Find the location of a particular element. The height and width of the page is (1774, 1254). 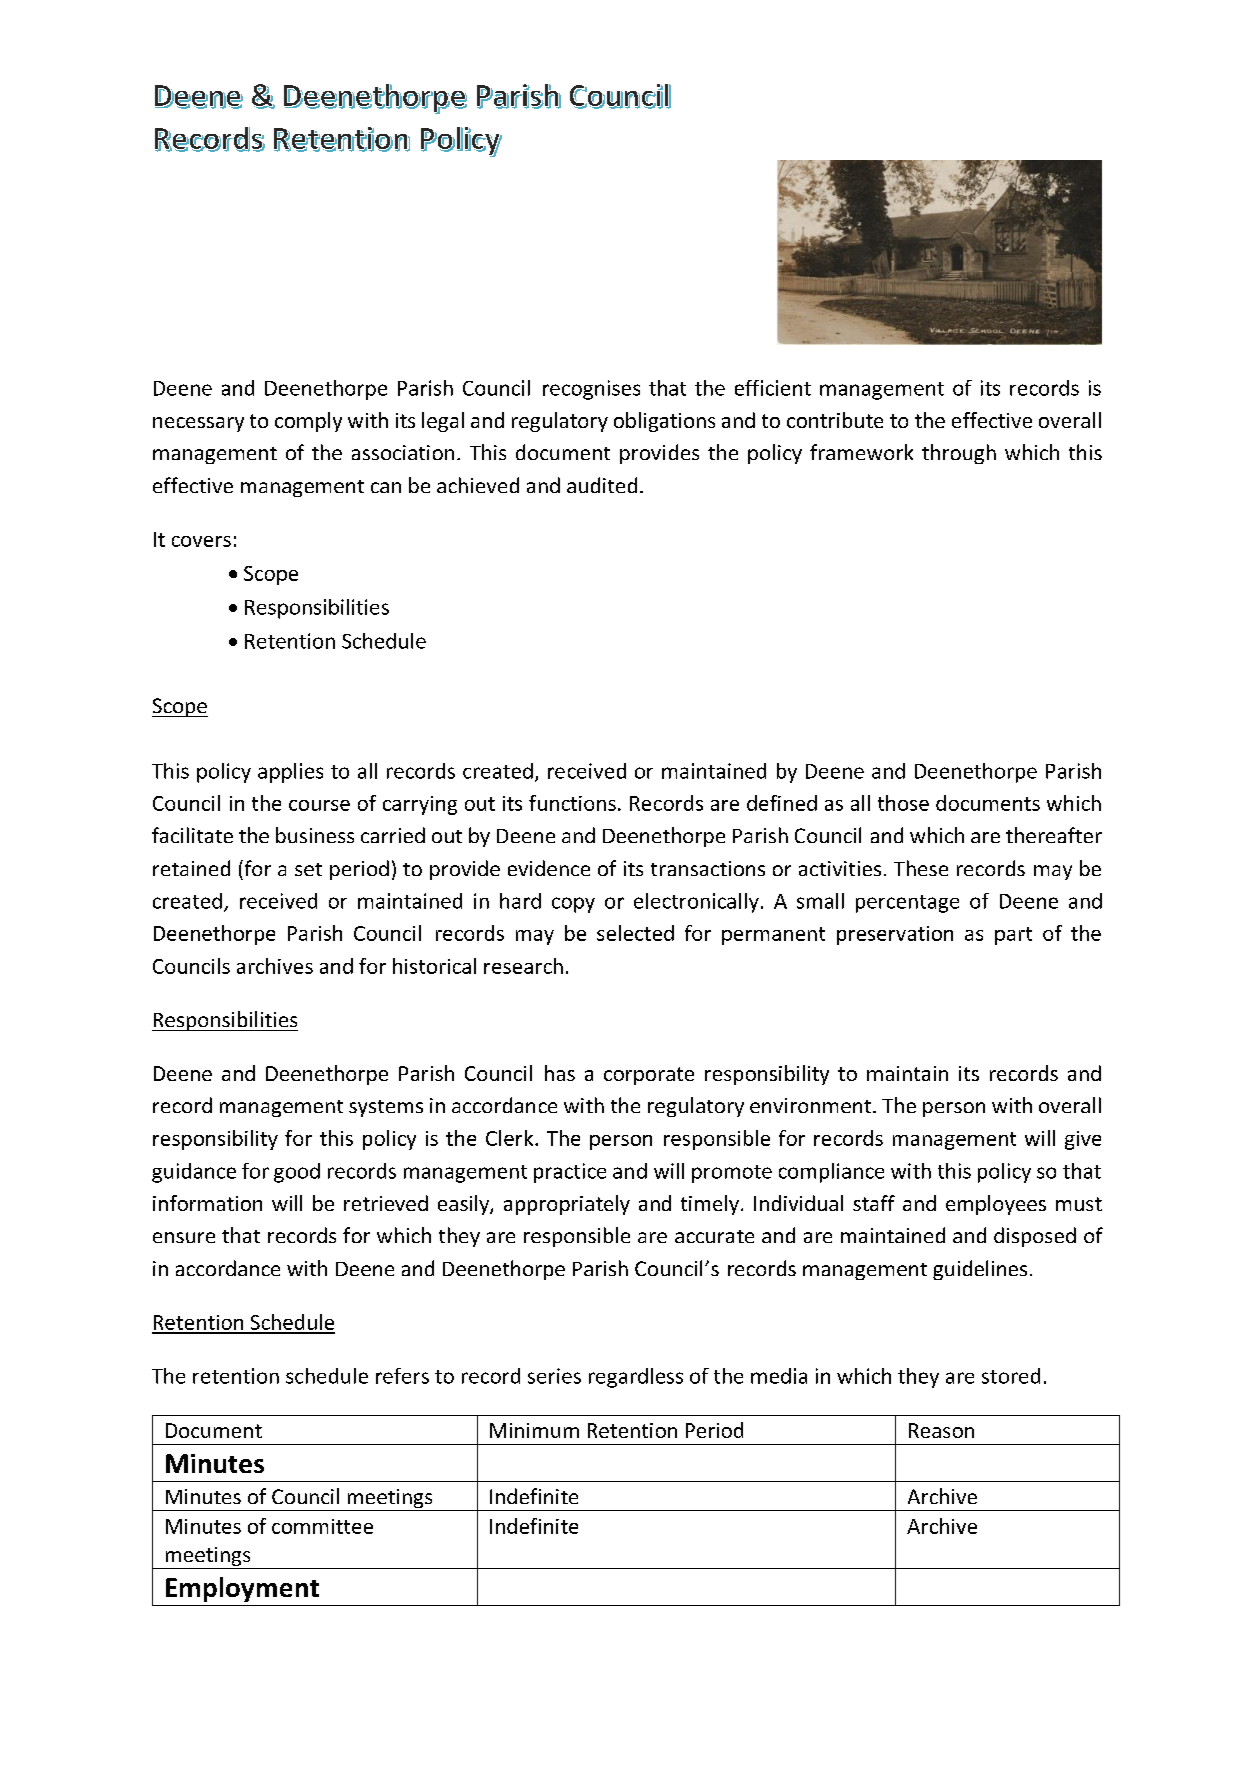

Minimum is located at coordinates (534, 1430).
